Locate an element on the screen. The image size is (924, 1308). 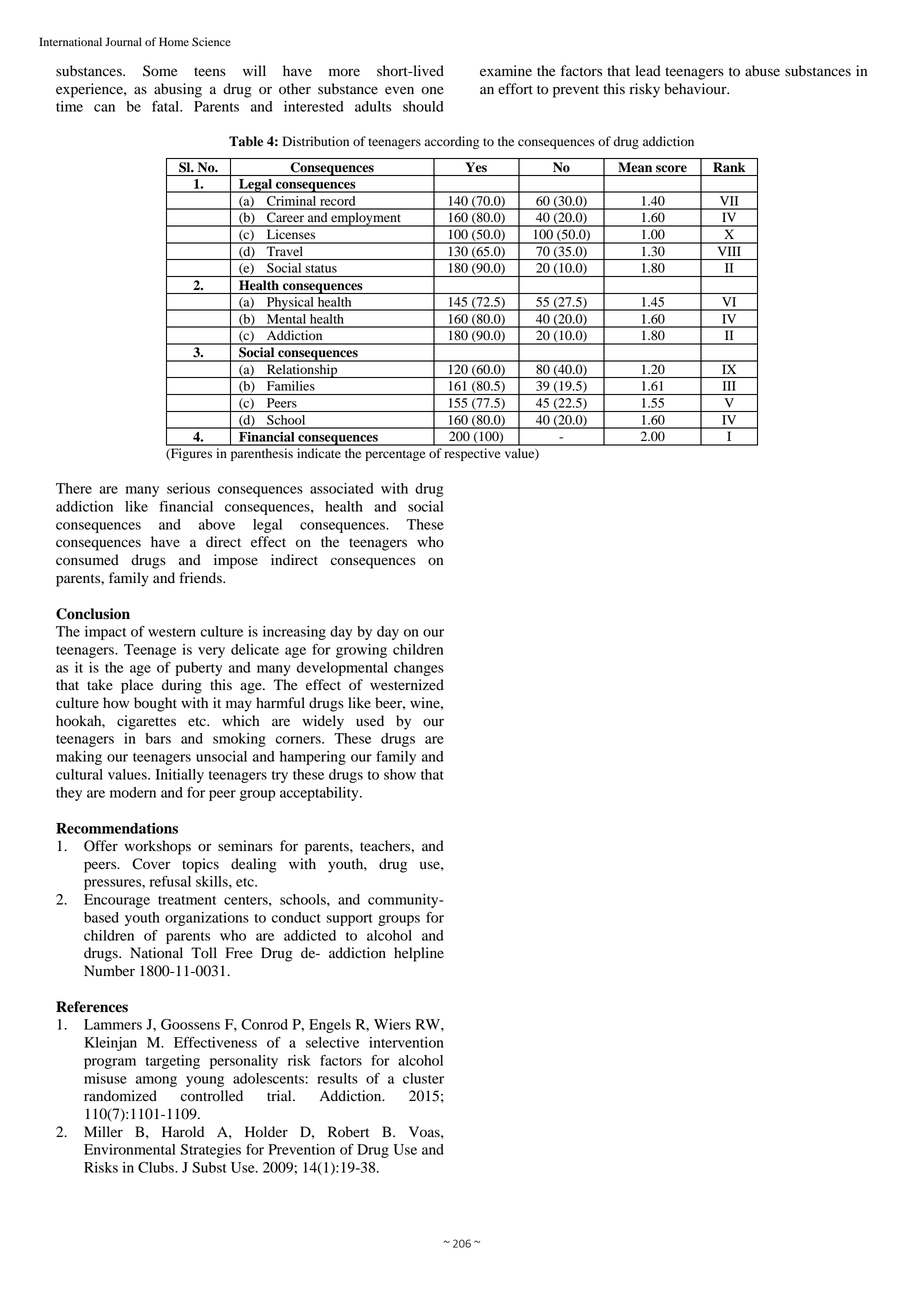
cluster is located at coordinates (423, 1078).
